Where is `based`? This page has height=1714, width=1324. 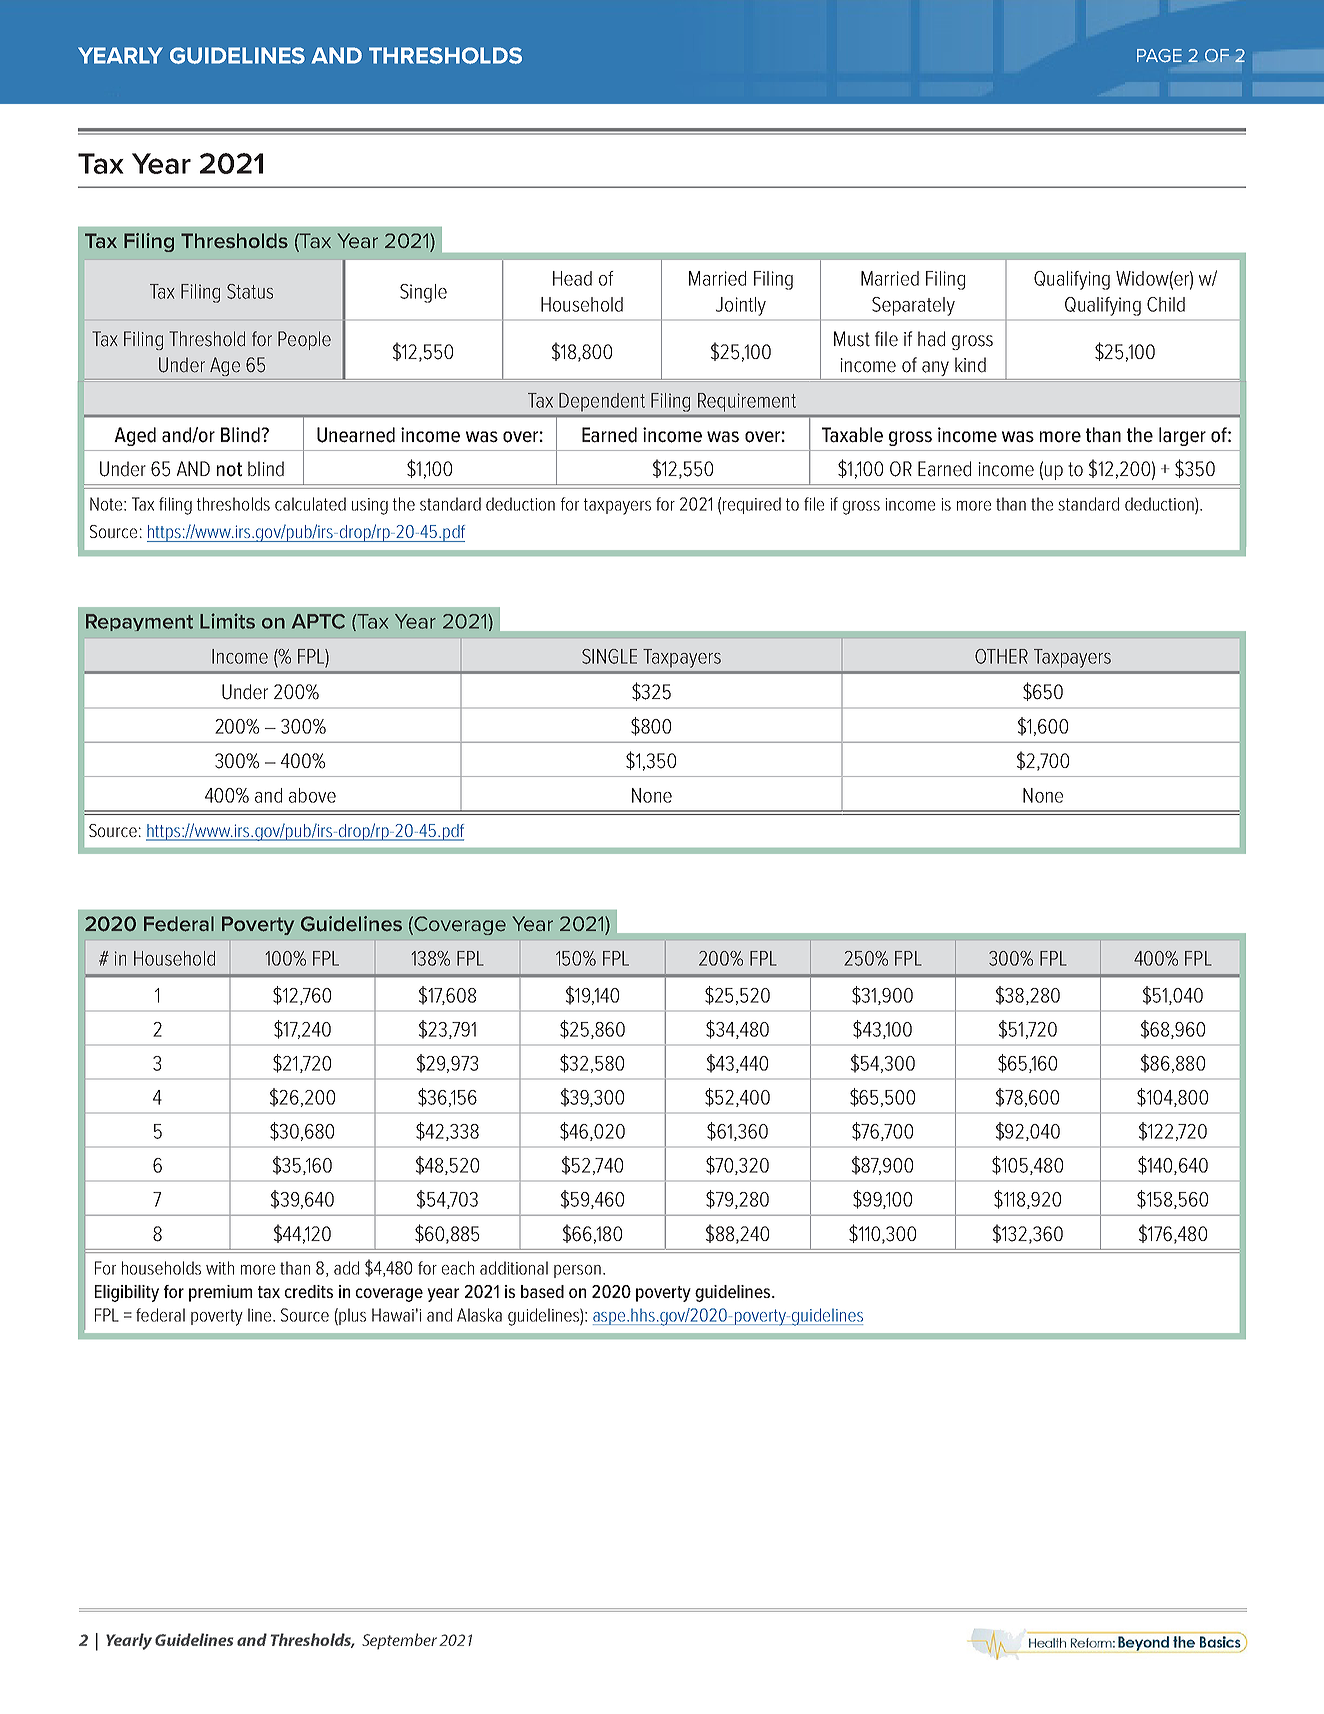 based is located at coordinates (542, 1291).
